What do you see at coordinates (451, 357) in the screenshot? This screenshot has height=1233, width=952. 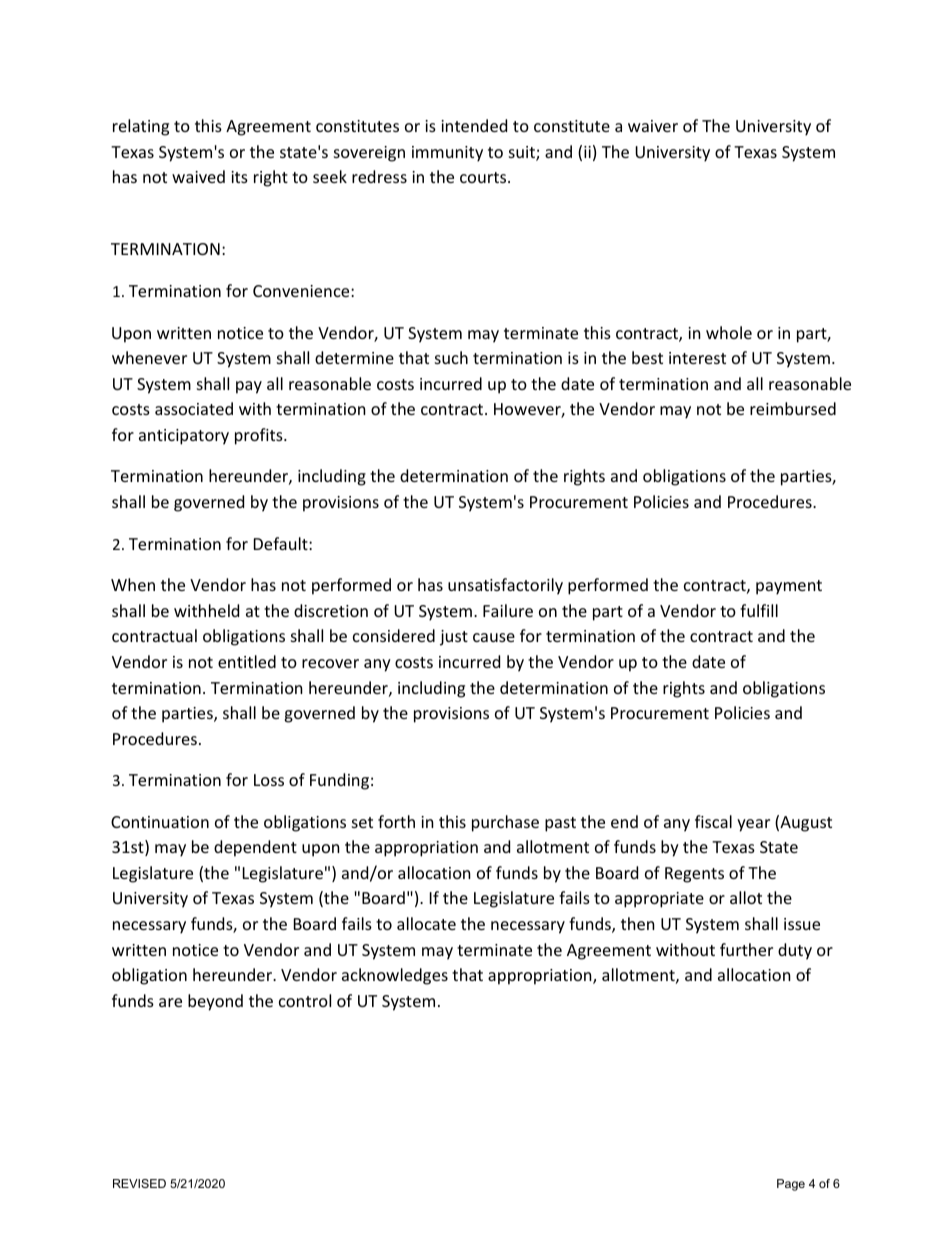 I see `such` at bounding box center [451, 357].
